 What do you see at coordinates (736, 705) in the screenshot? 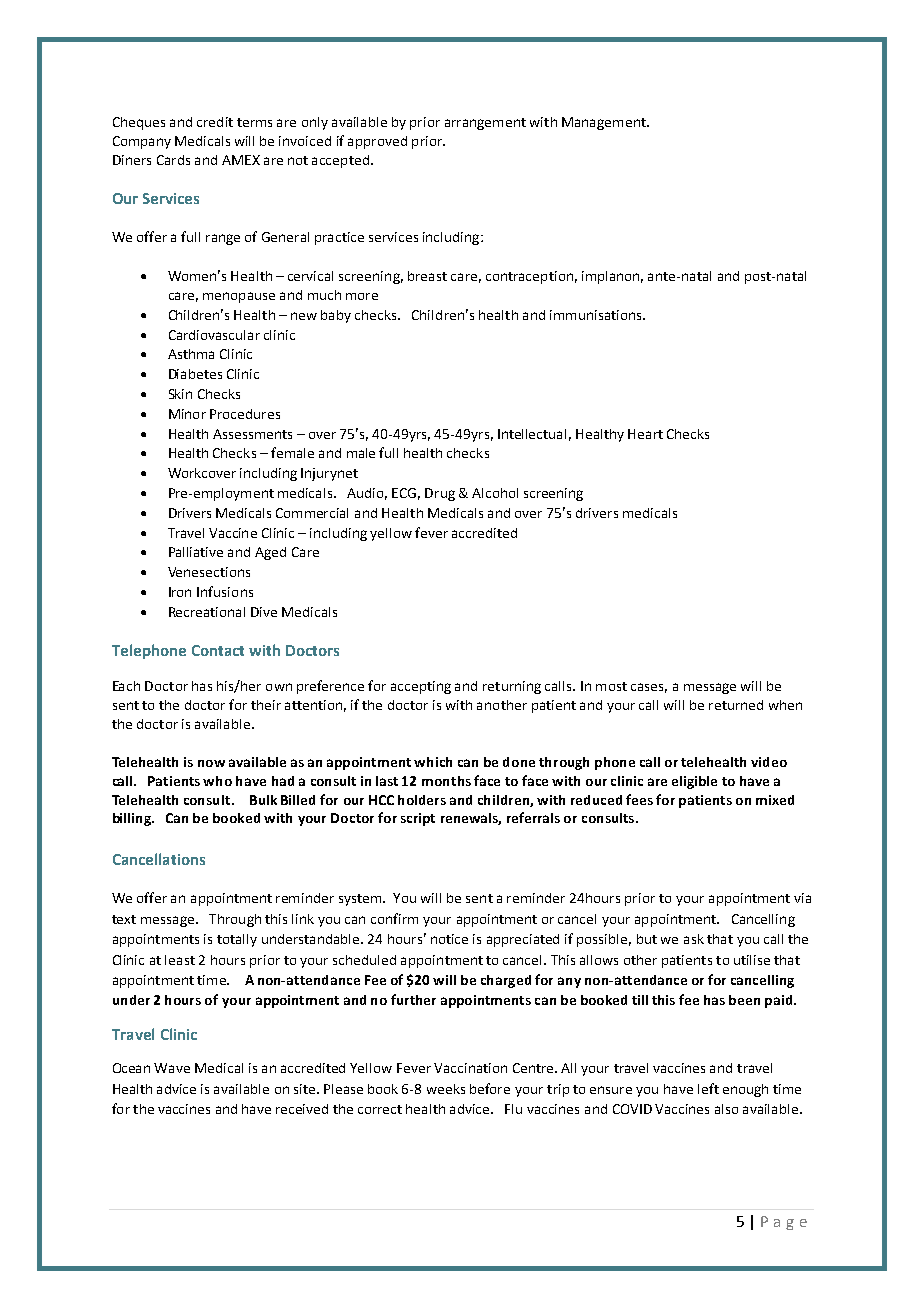
I see `returned` at bounding box center [736, 705].
